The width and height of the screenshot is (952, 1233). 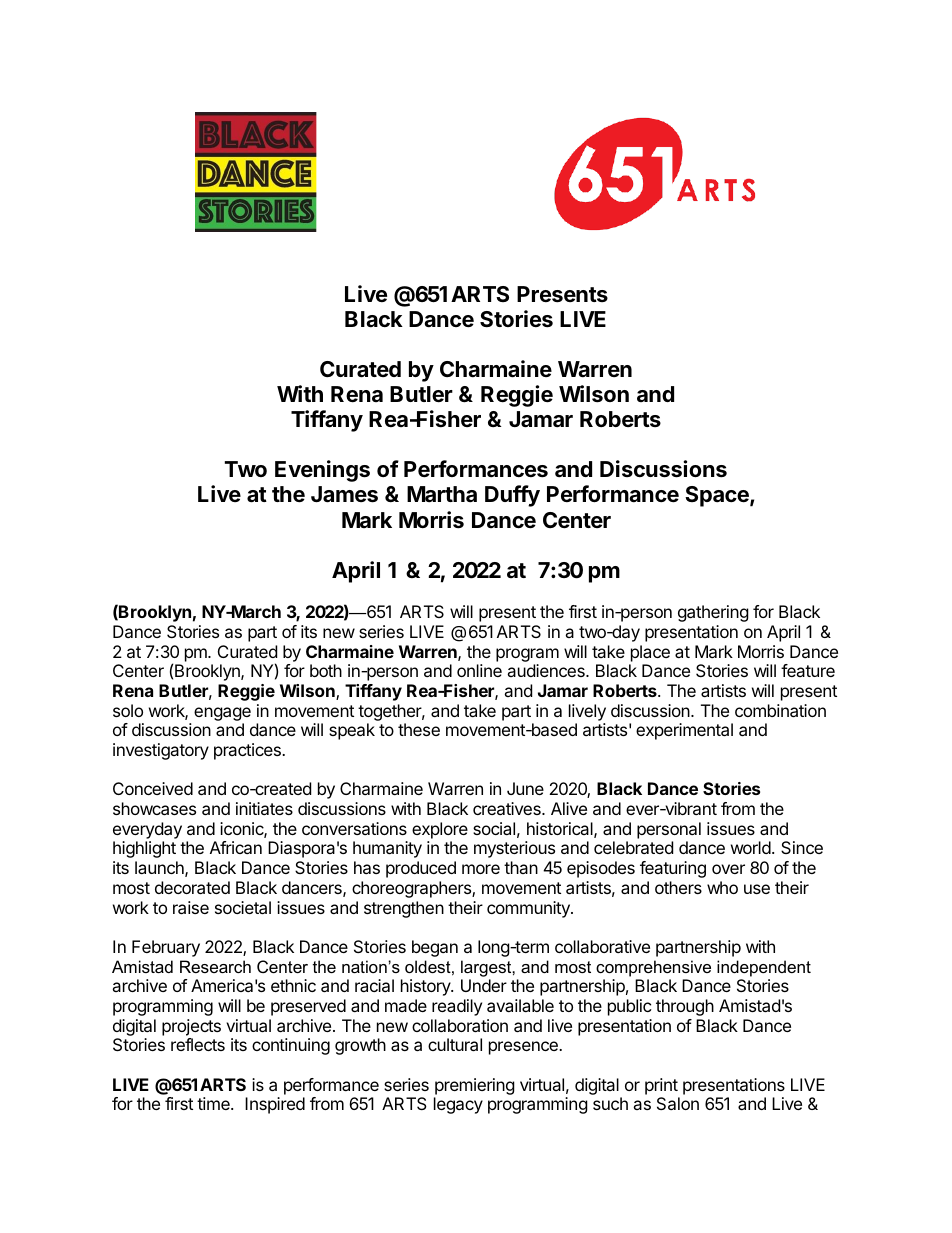 What do you see at coordinates (442, 494) in the screenshot?
I see `Martha` at bounding box center [442, 494].
